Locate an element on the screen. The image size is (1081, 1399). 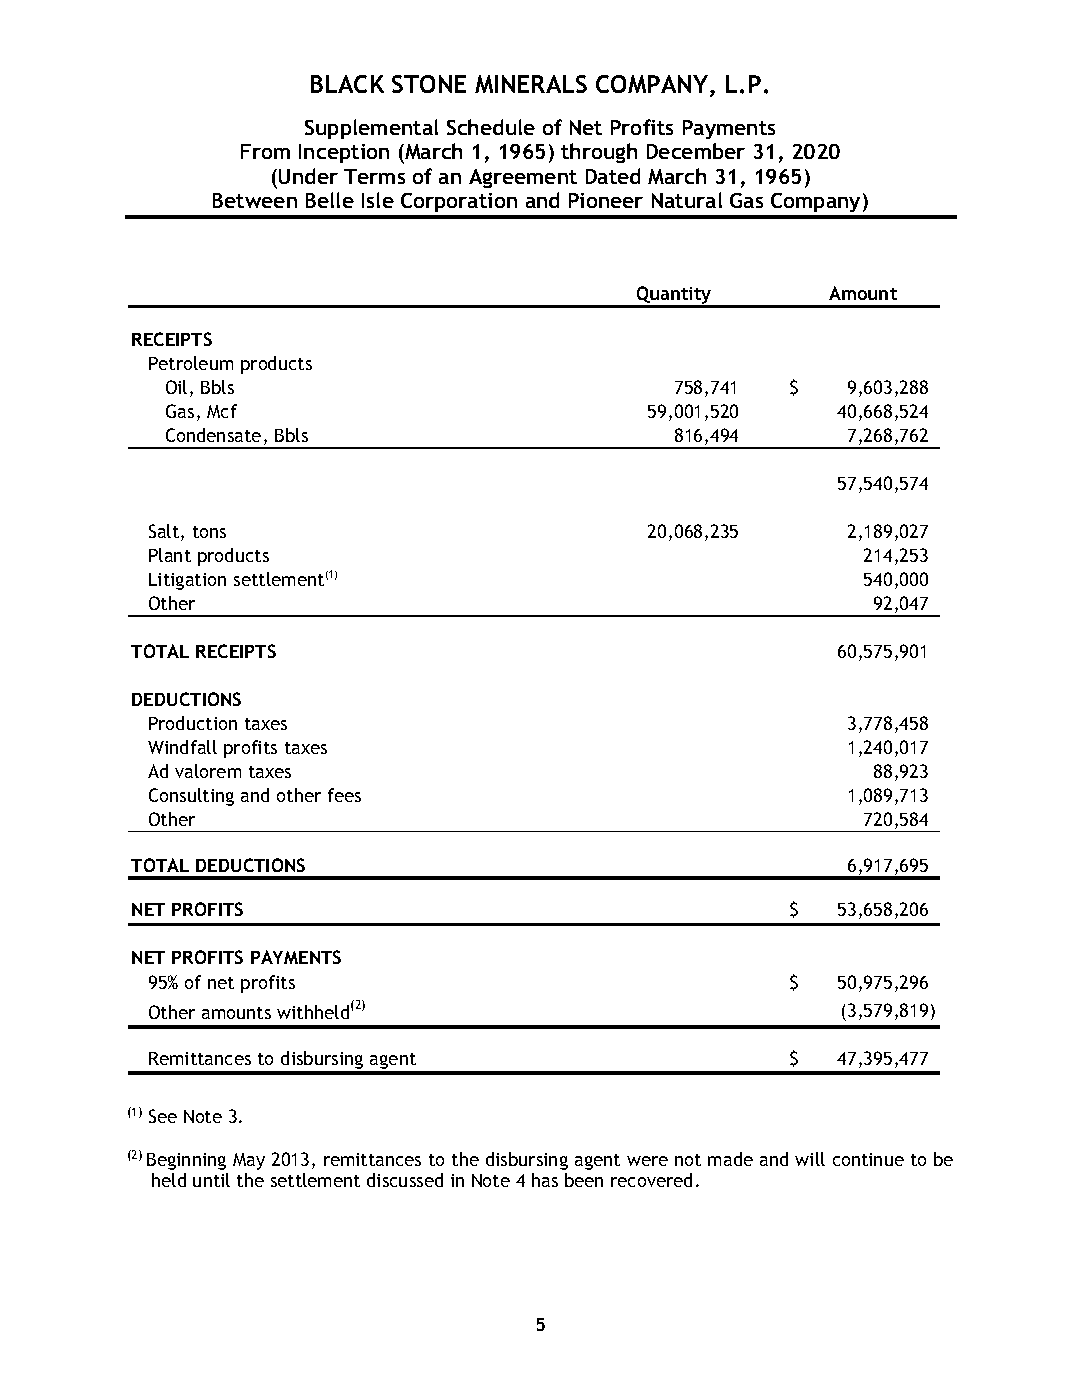
Mcf is located at coordinates (222, 411).
